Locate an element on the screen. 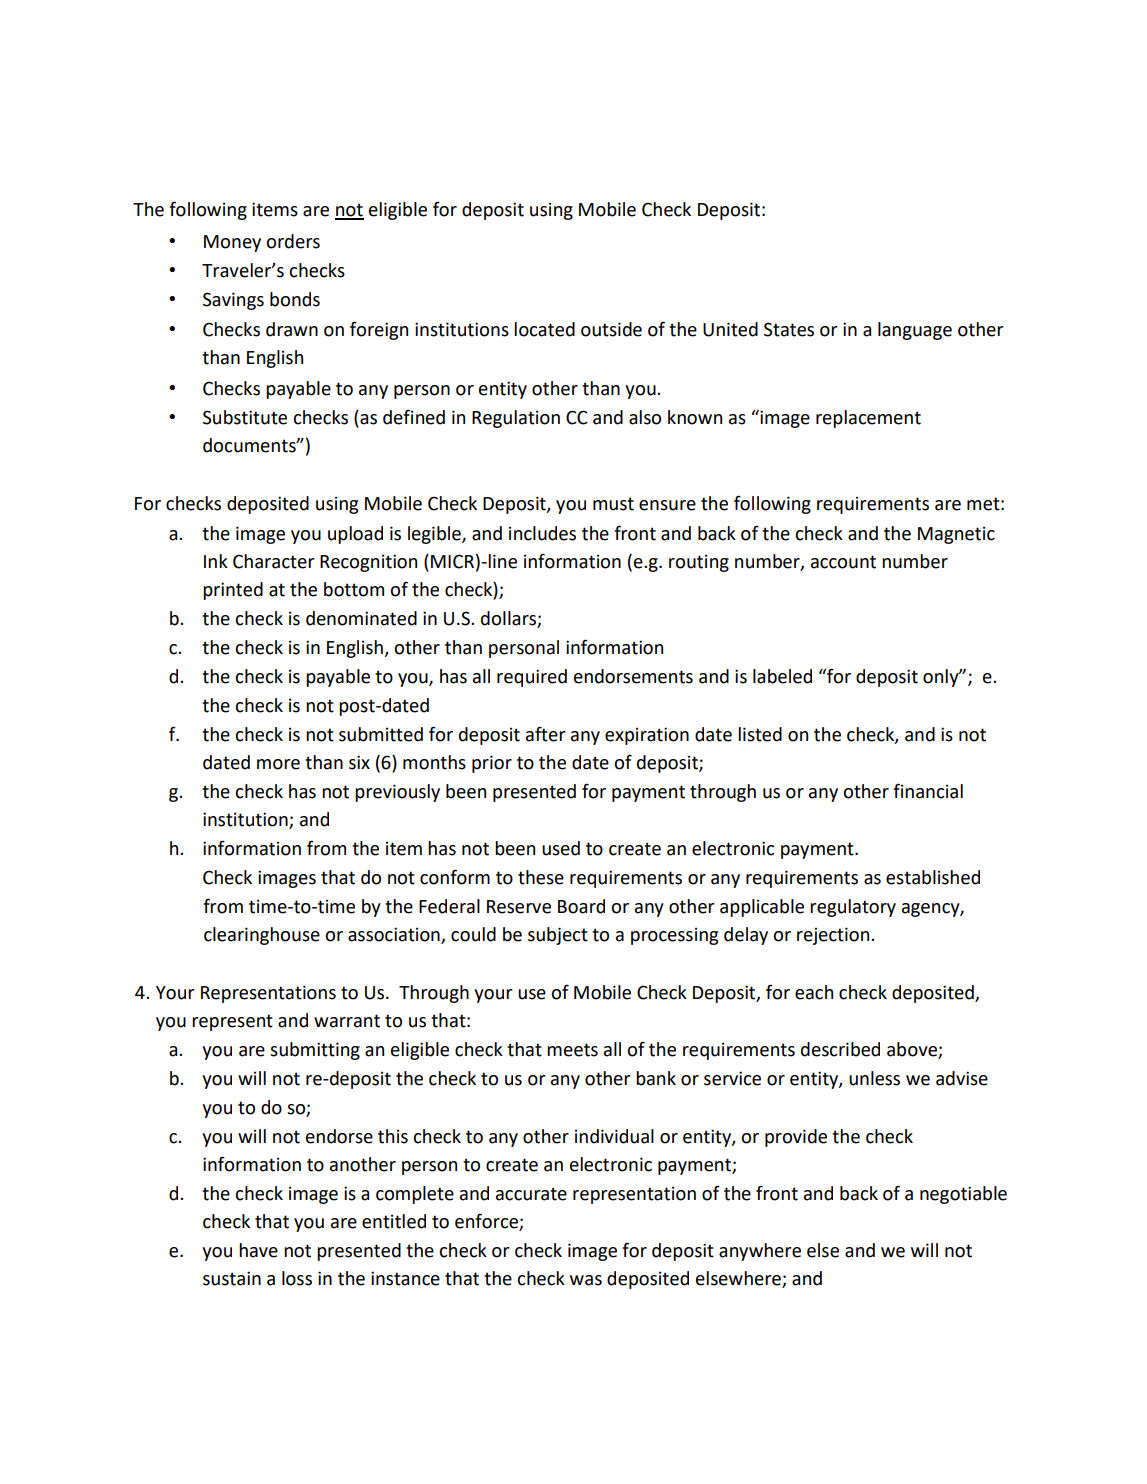 This screenshot has height=1484, width=1147. outside is located at coordinates (611, 329).
